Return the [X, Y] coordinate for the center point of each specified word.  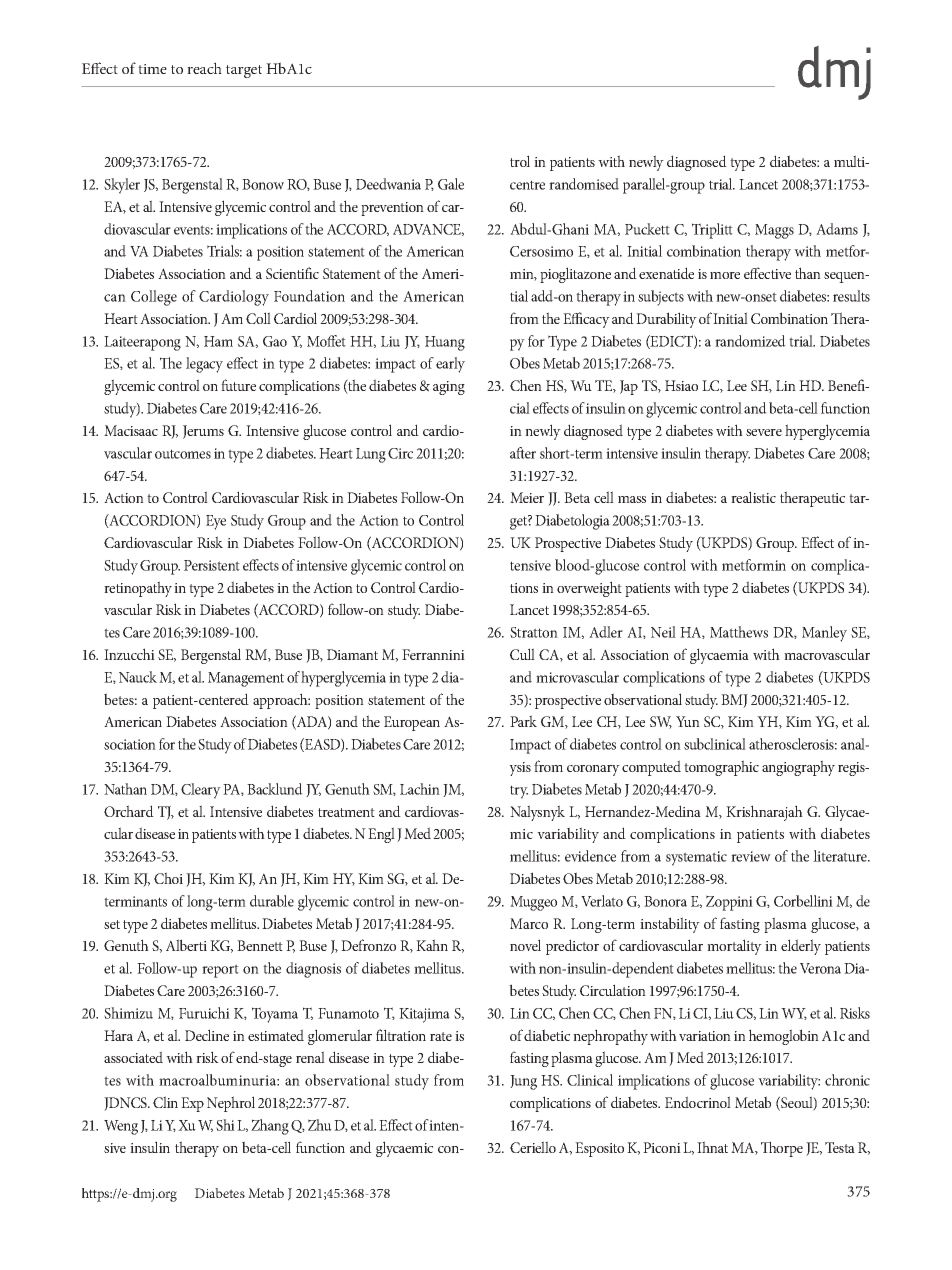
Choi [168, 878]
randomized [750, 341]
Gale [451, 184]
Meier [527, 497]
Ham [218, 341]
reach [204, 68]
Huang [445, 343]
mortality [734, 947]
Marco [529, 923]
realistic [753, 497]
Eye [216, 522]
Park [523, 721]
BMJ [734, 701]
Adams [837, 229]
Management [246, 679]
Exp [192, 1104]
